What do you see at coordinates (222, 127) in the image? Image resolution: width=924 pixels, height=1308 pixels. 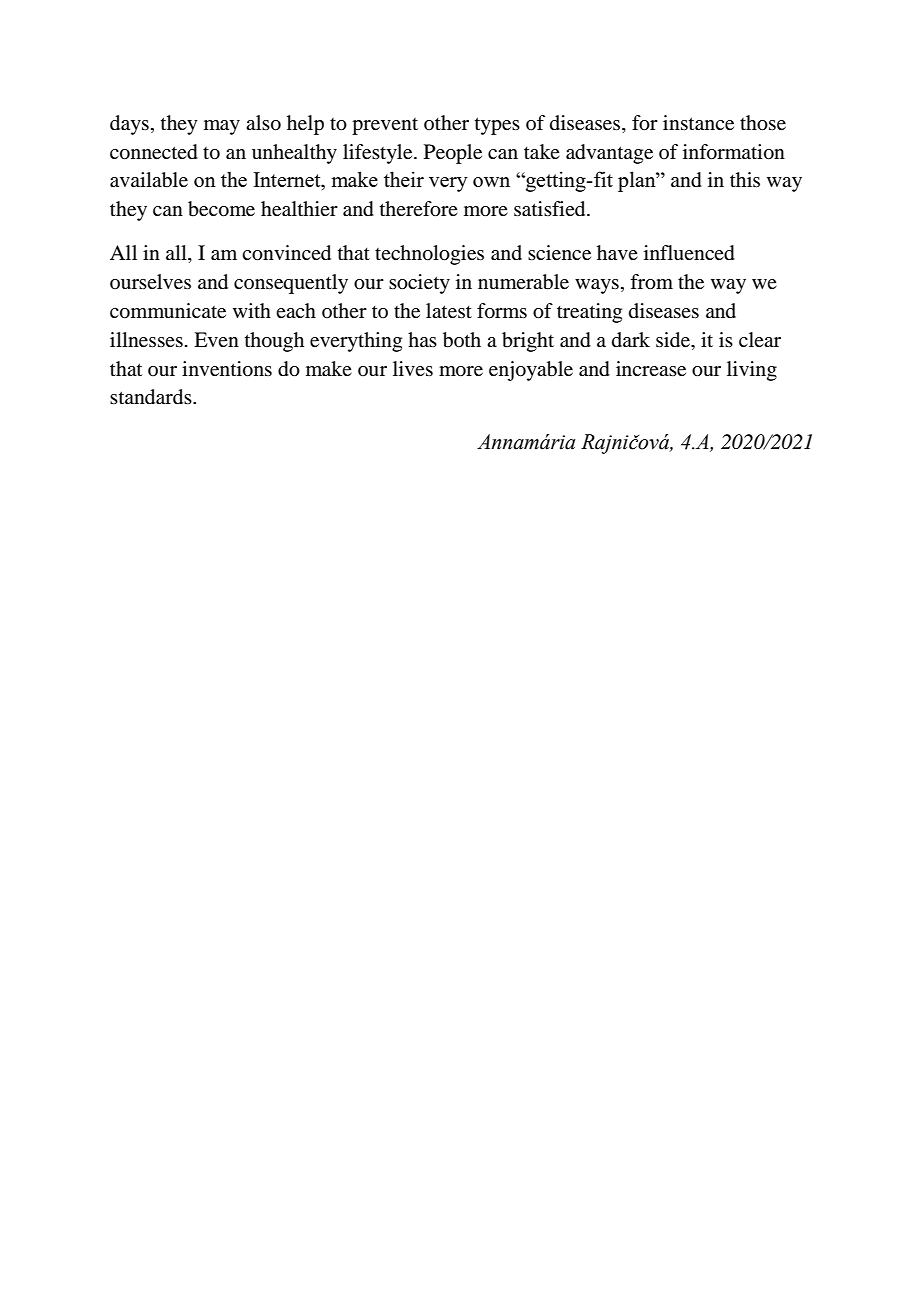 I see `may` at bounding box center [222, 127].
